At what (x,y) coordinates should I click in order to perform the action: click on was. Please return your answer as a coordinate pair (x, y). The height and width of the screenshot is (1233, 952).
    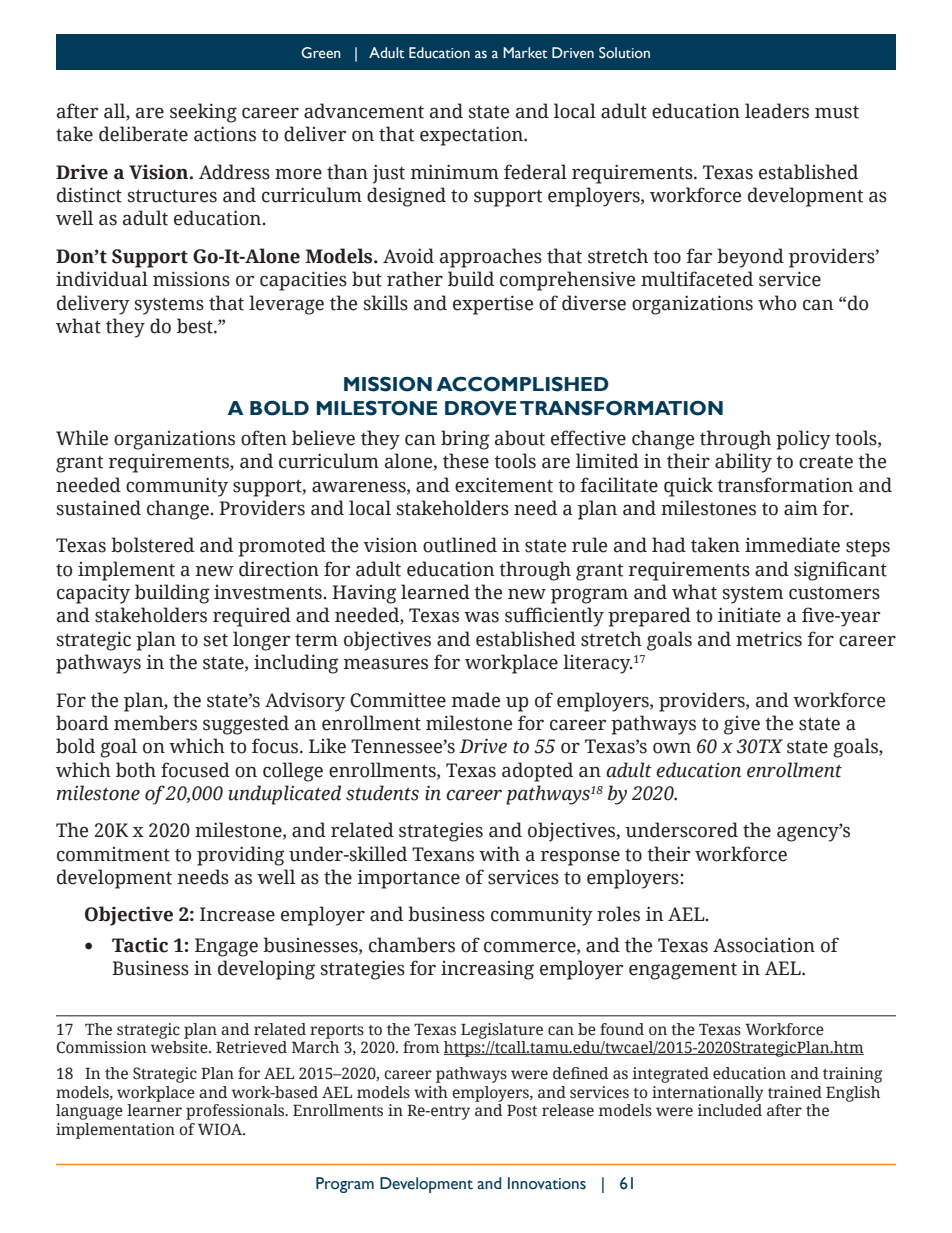
    Looking at the image, I should click on (481, 617).
